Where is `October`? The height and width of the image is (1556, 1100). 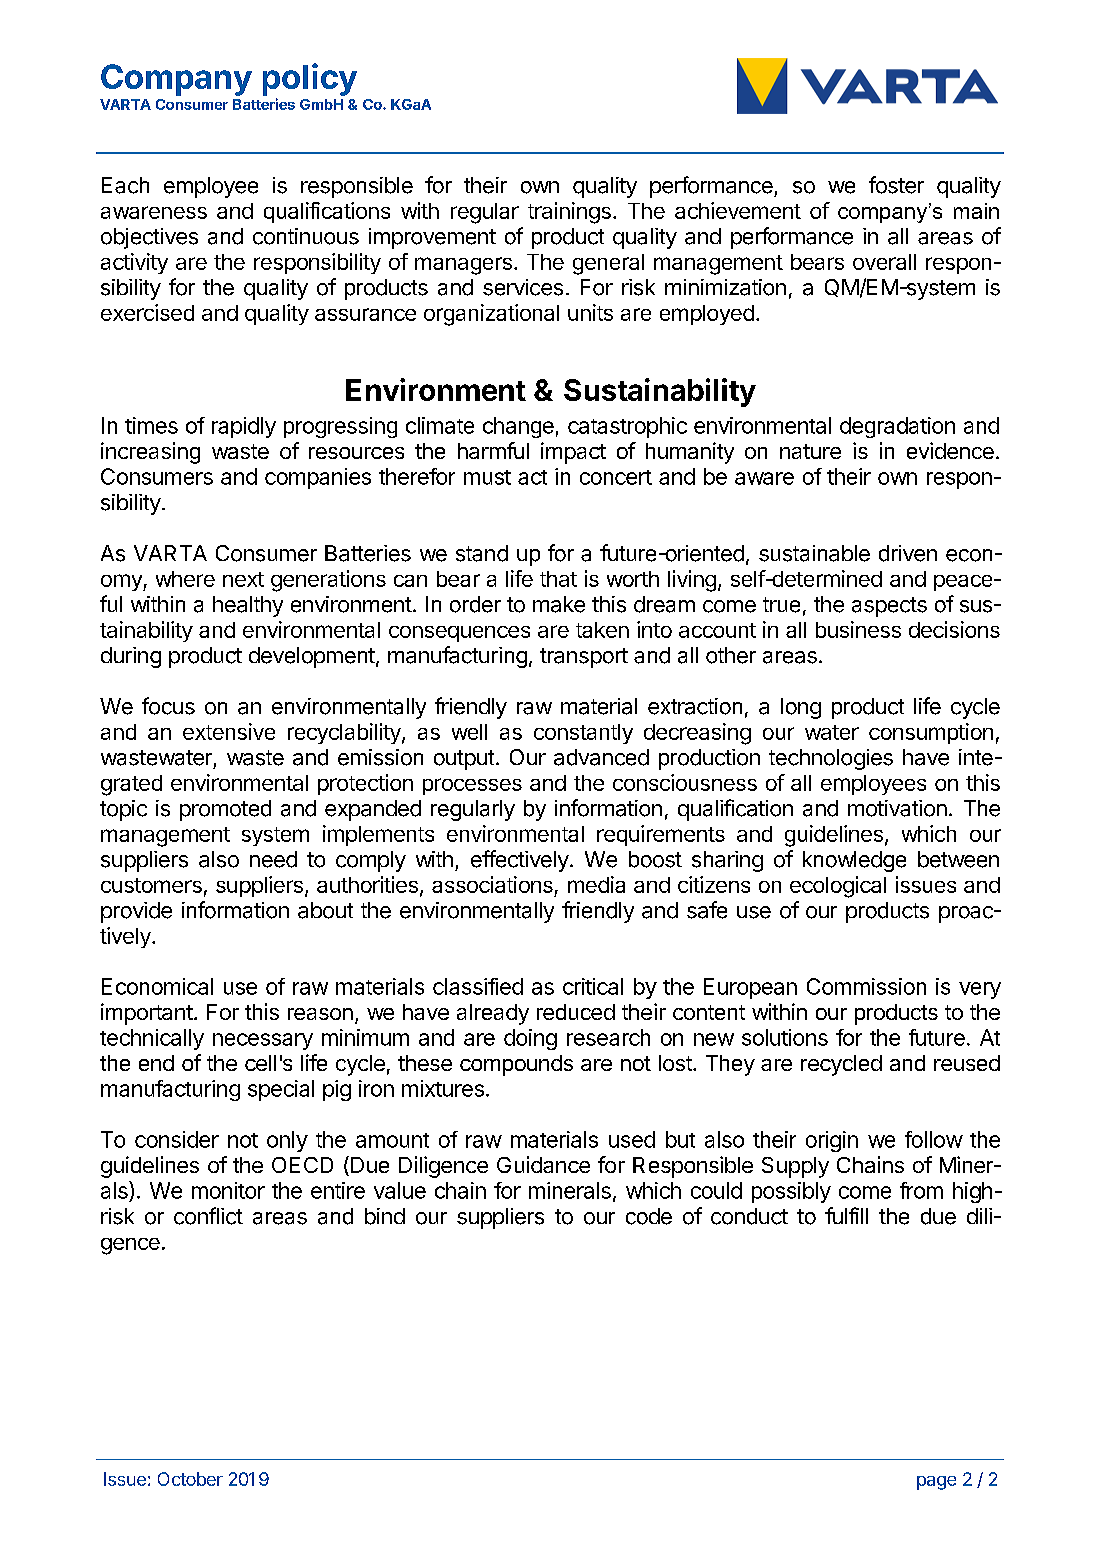 October is located at coordinates (190, 1479).
